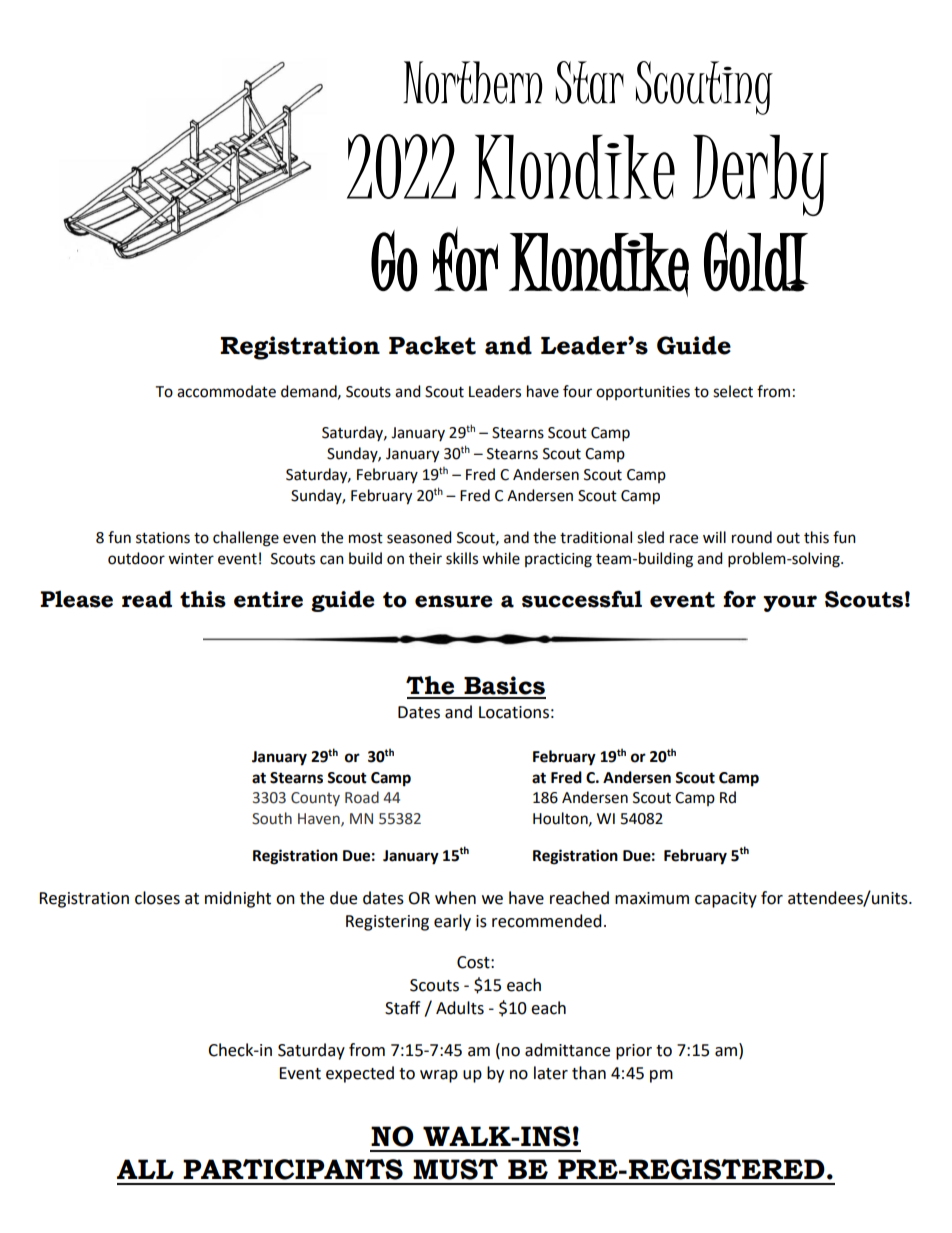 This screenshot has width=952, height=1233. Describe the element at coordinates (590, 82) in the screenshot. I see `Star` at that location.
